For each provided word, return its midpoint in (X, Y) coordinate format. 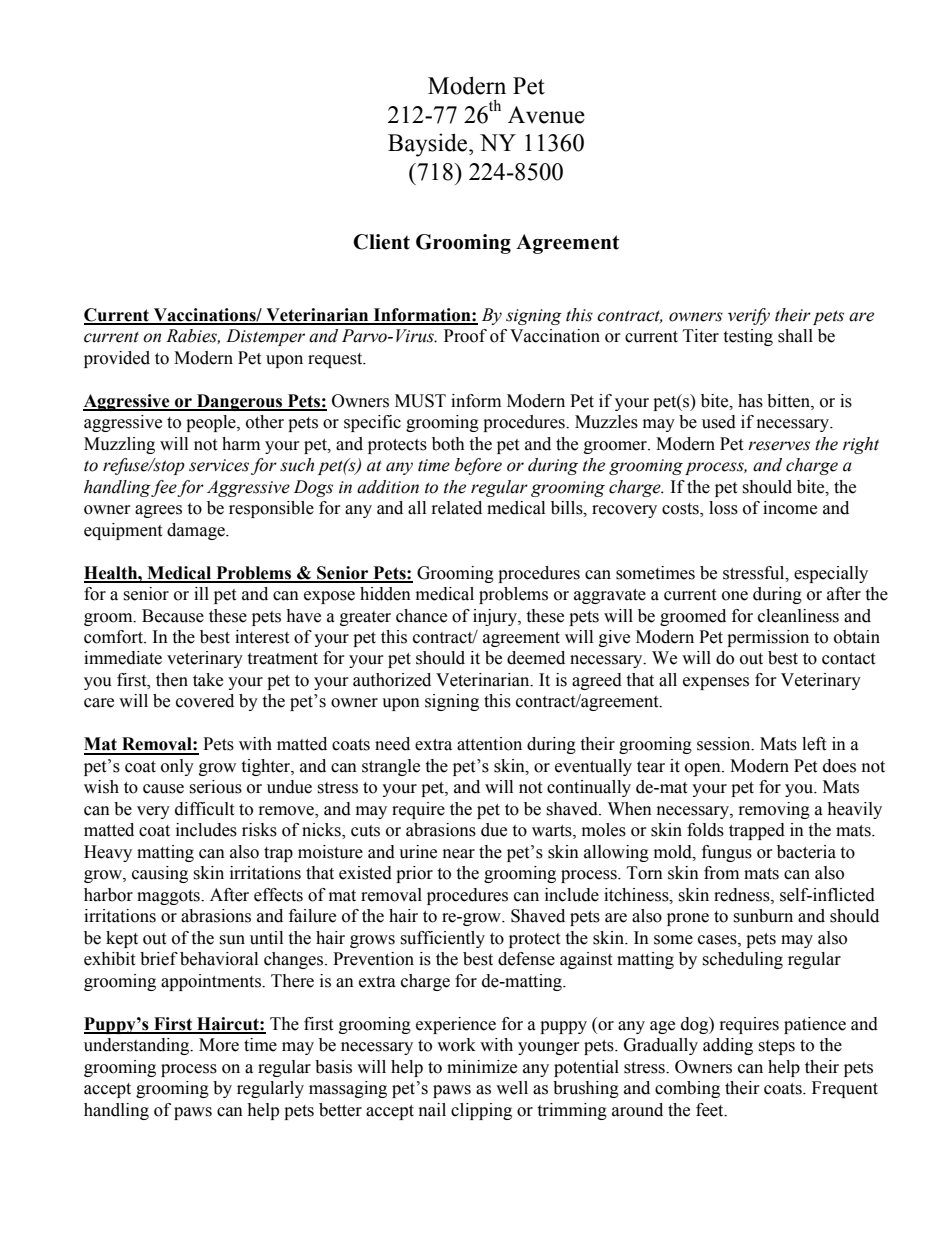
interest (262, 637)
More (219, 1045)
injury (496, 617)
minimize (482, 1067)
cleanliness (798, 616)
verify (749, 316)
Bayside (429, 145)
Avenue (546, 115)
